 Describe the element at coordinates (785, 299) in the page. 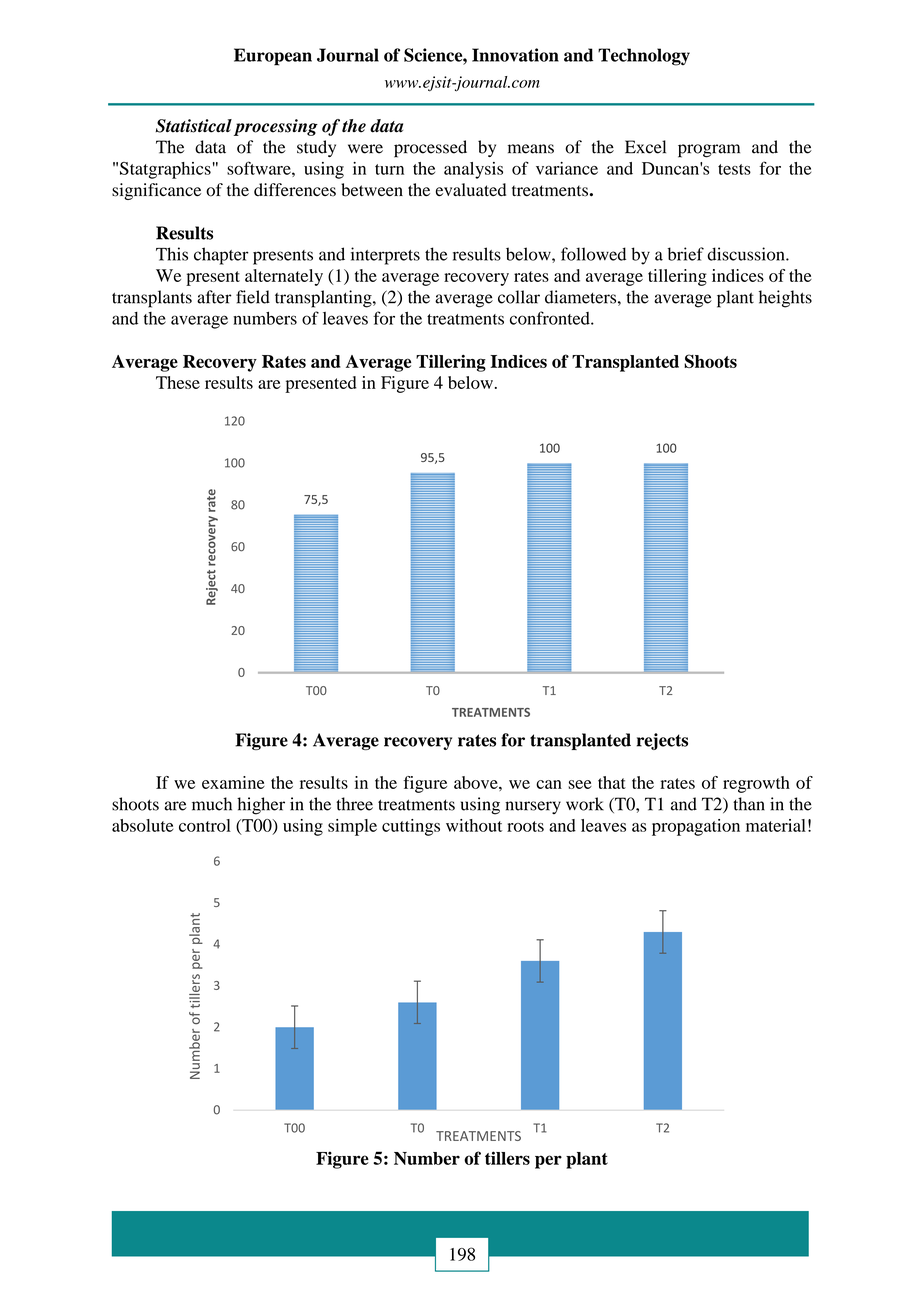

I see `heights` at that location.
